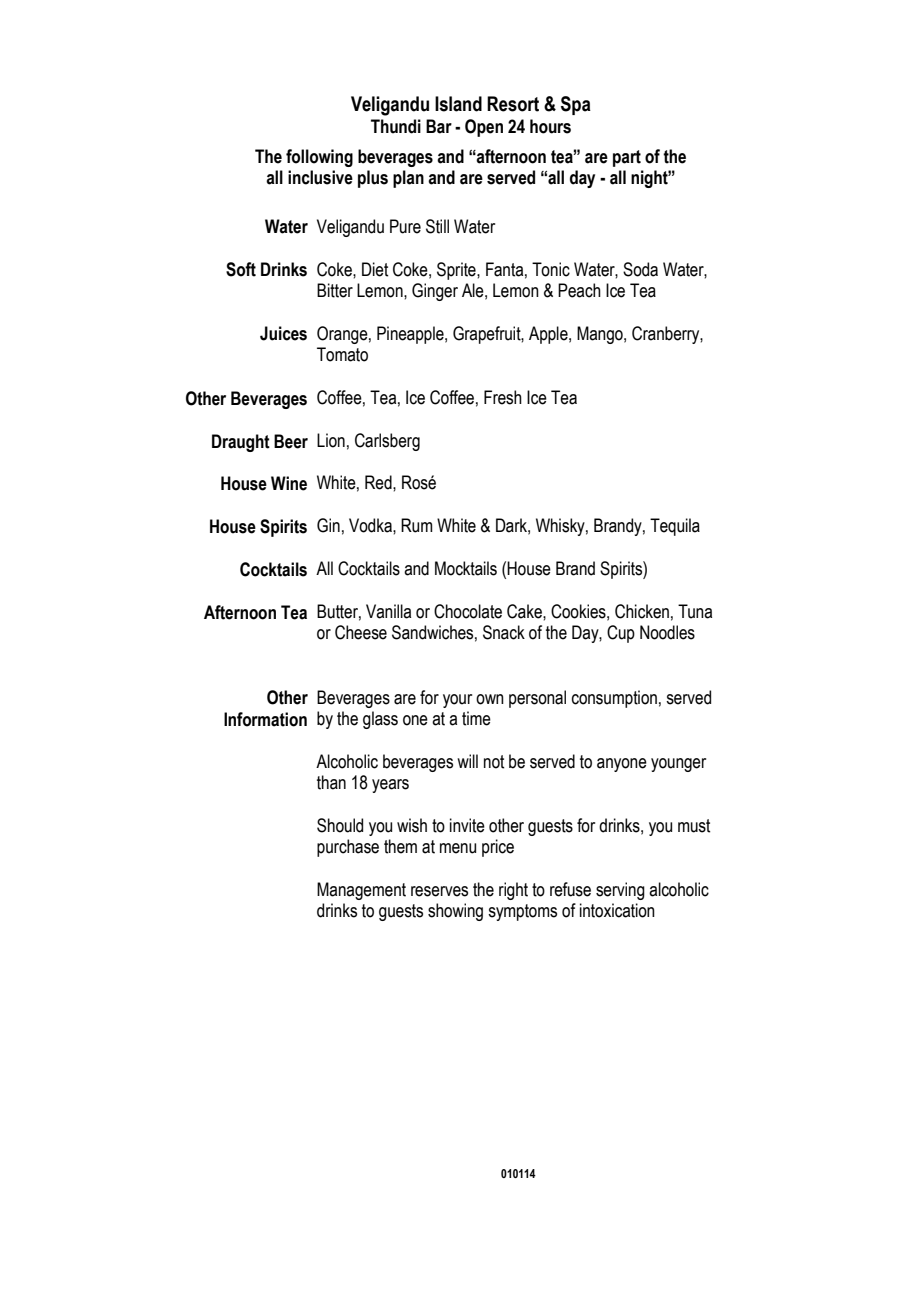 Image resolution: width=924 pixels, height=1308 pixels. What do you see at coordinates (457, 701) in the page?
I see `your` at bounding box center [457, 701].
